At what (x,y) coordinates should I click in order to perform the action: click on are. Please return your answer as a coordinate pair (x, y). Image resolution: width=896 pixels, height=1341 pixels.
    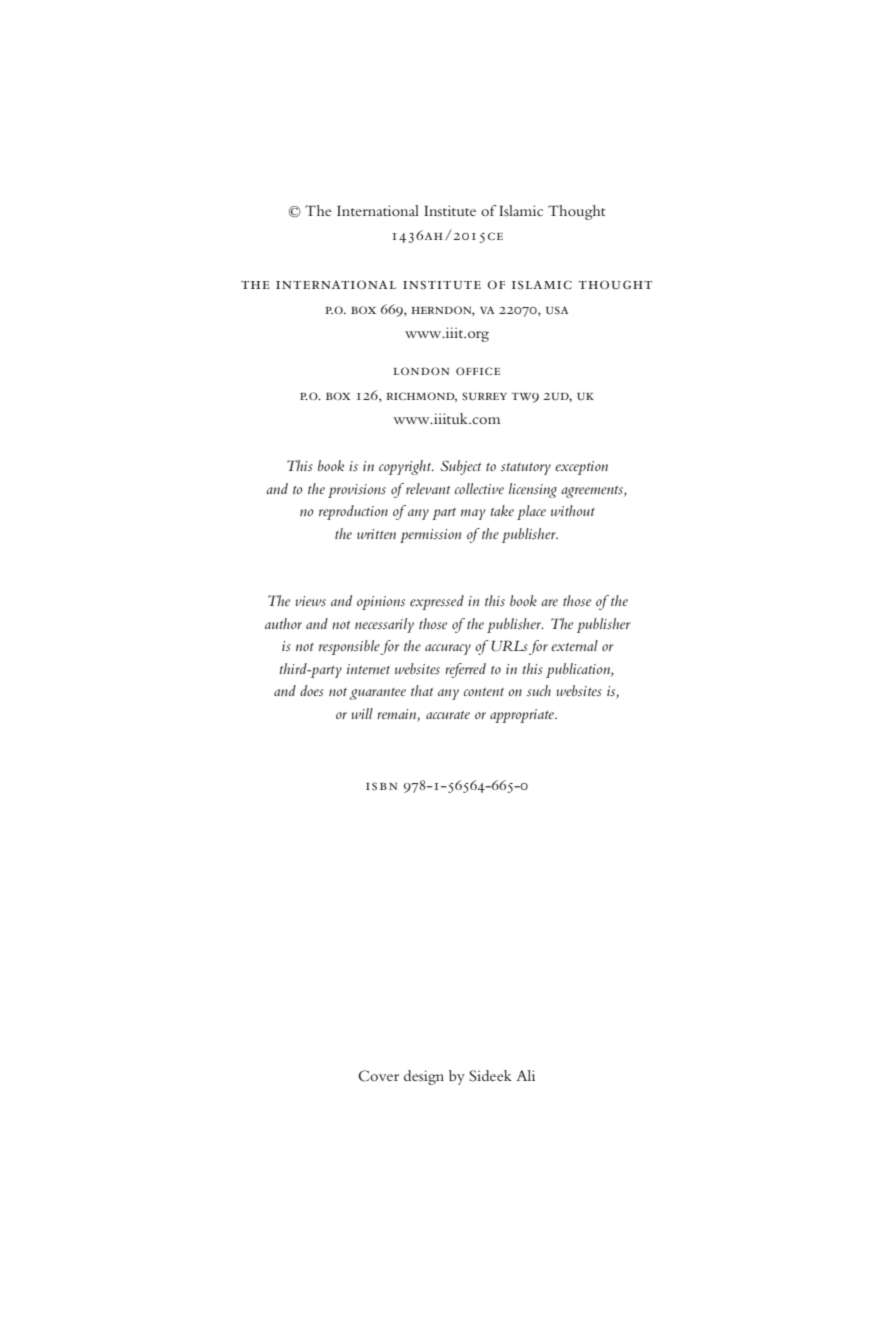
    Looking at the image, I should click on (549, 602).
